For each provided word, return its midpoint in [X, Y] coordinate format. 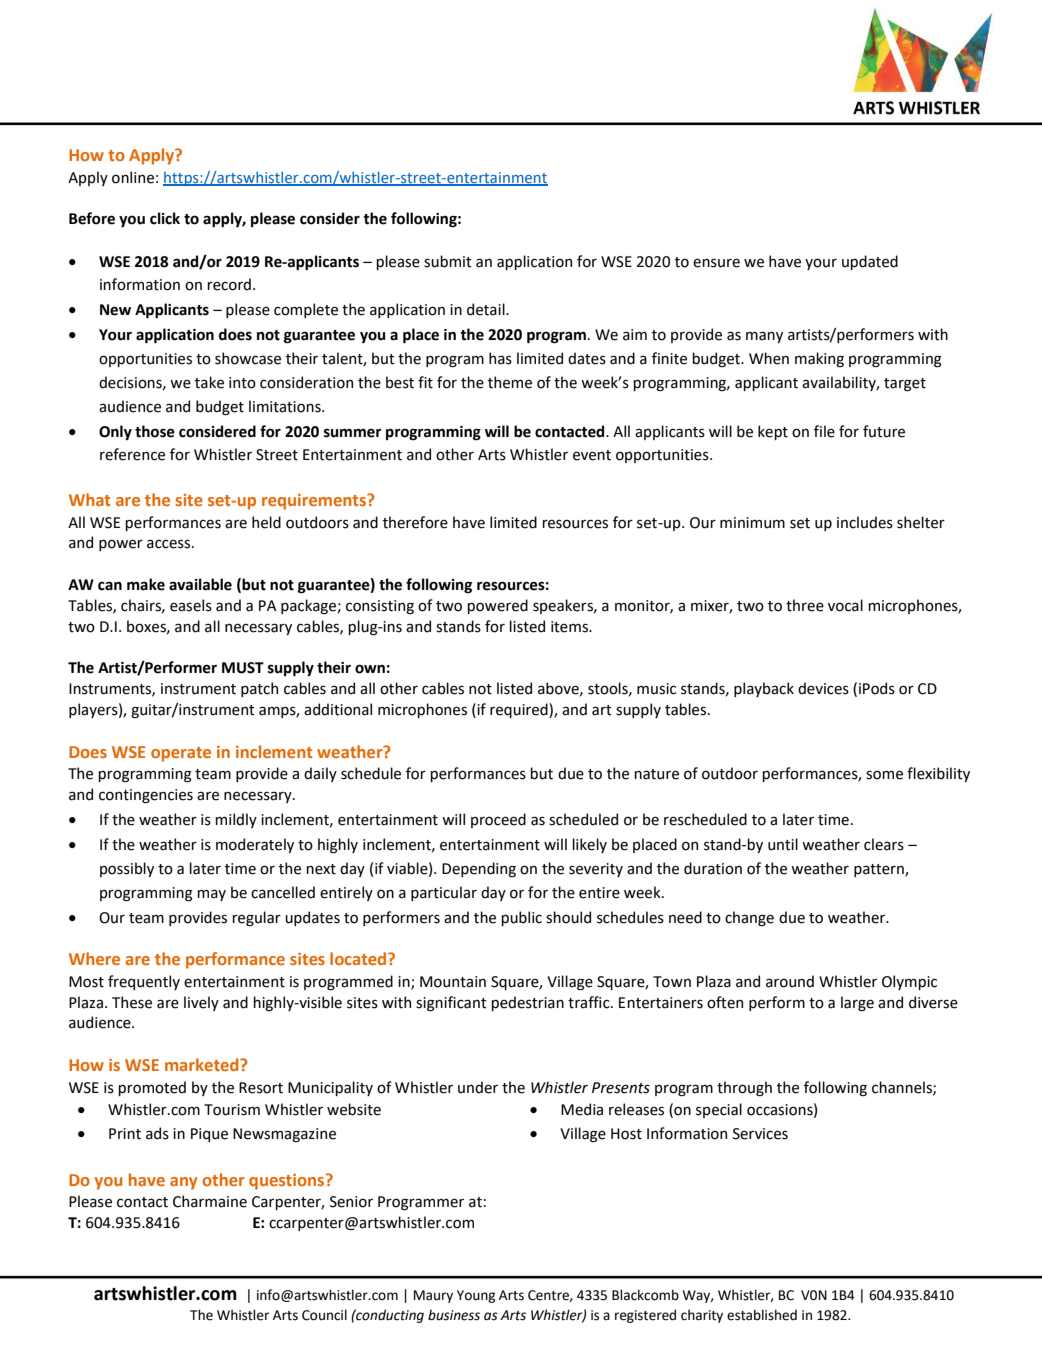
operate [181, 754]
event [592, 455]
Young [476, 1296]
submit [448, 261]
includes [865, 522]
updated [870, 262]
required [520, 710]
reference [132, 454]
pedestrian [527, 1003]
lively [201, 1003]
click [165, 218]
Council [324, 1315]
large [857, 1004]
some [884, 775]
